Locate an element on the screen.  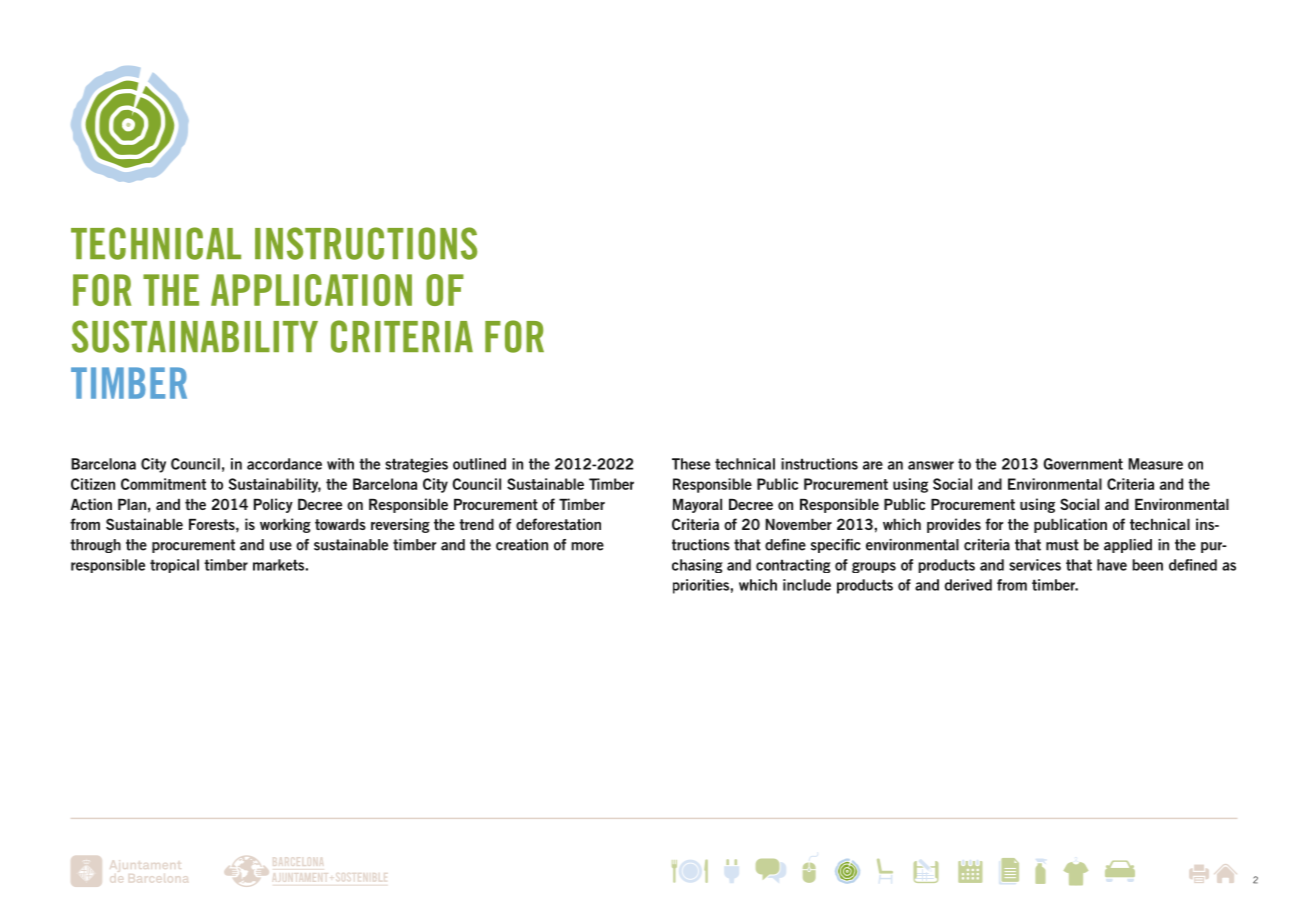
accordance is located at coordinates (284, 464).
